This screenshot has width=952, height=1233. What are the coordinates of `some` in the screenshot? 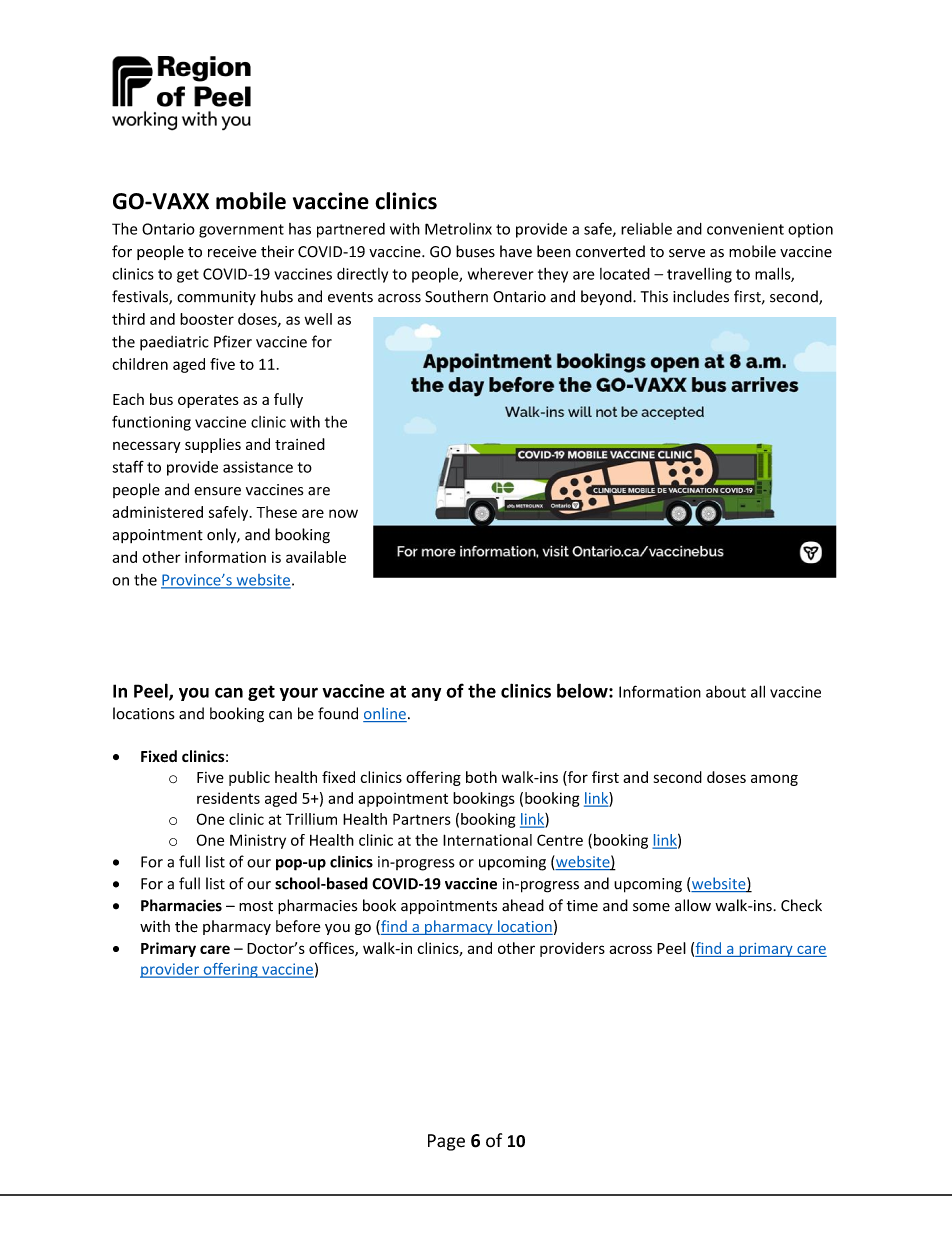 It's located at (651, 907).
